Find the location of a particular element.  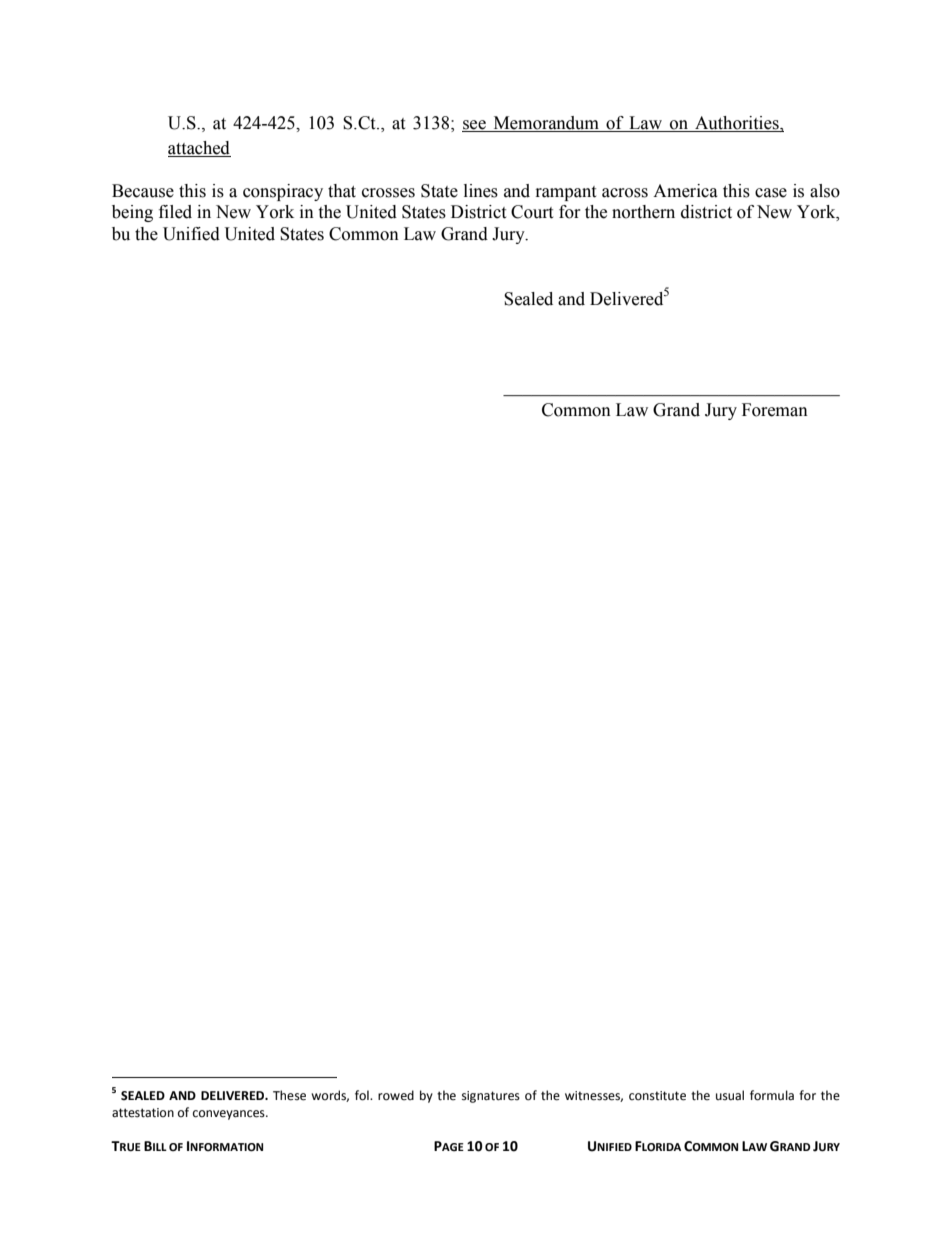

northern is located at coordinates (643, 212).
